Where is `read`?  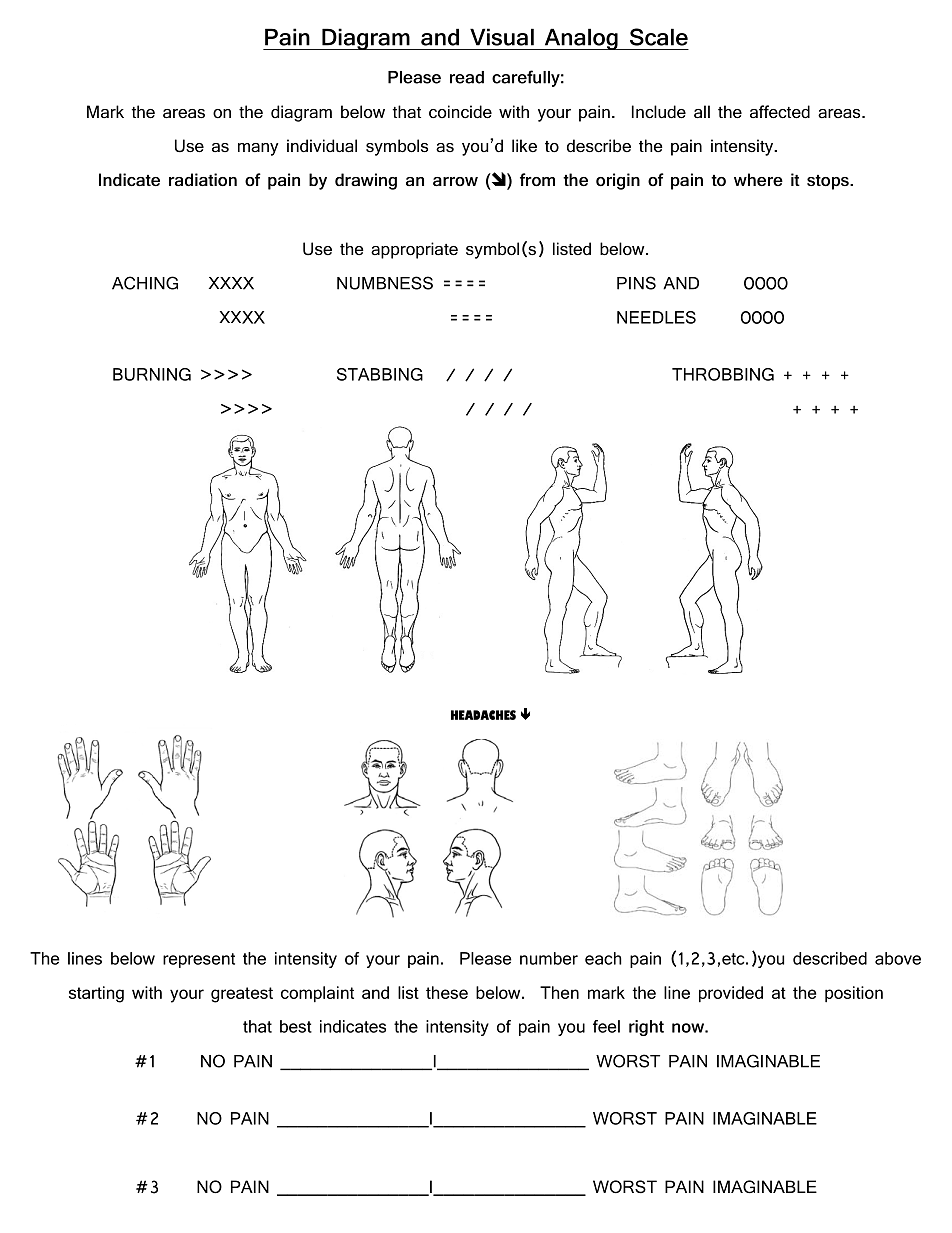
read is located at coordinates (467, 77).
